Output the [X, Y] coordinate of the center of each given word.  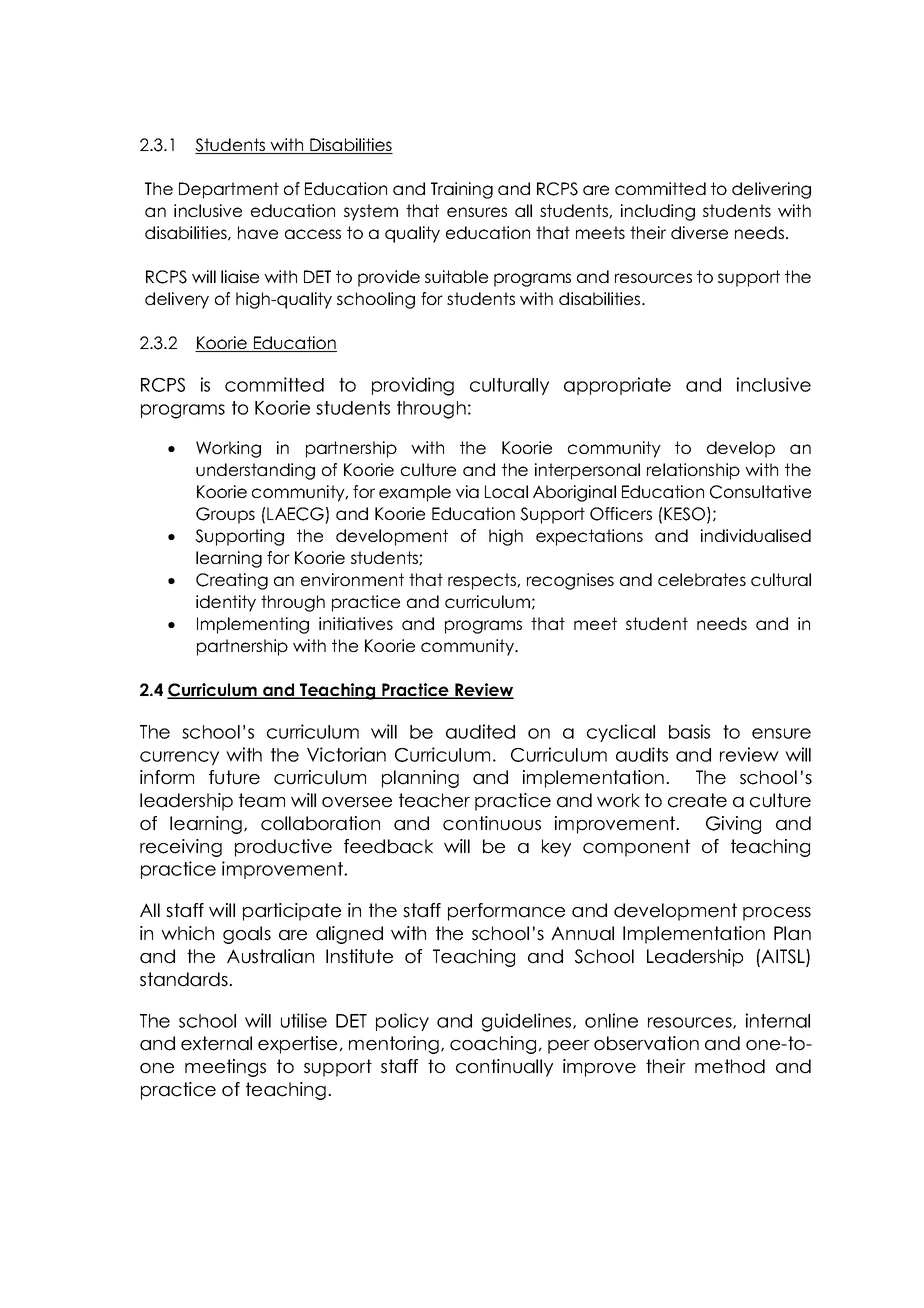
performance [506, 912]
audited [480, 731]
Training [462, 190]
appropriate [617, 386]
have [258, 232]
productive [283, 848]
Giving [733, 825]
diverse [699, 232]
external [216, 1043]
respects [483, 581]
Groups [225, 515]
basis [689, 731]
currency [179, 758]
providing [413, 386]
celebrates [702, 579]
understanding [255, 471]
